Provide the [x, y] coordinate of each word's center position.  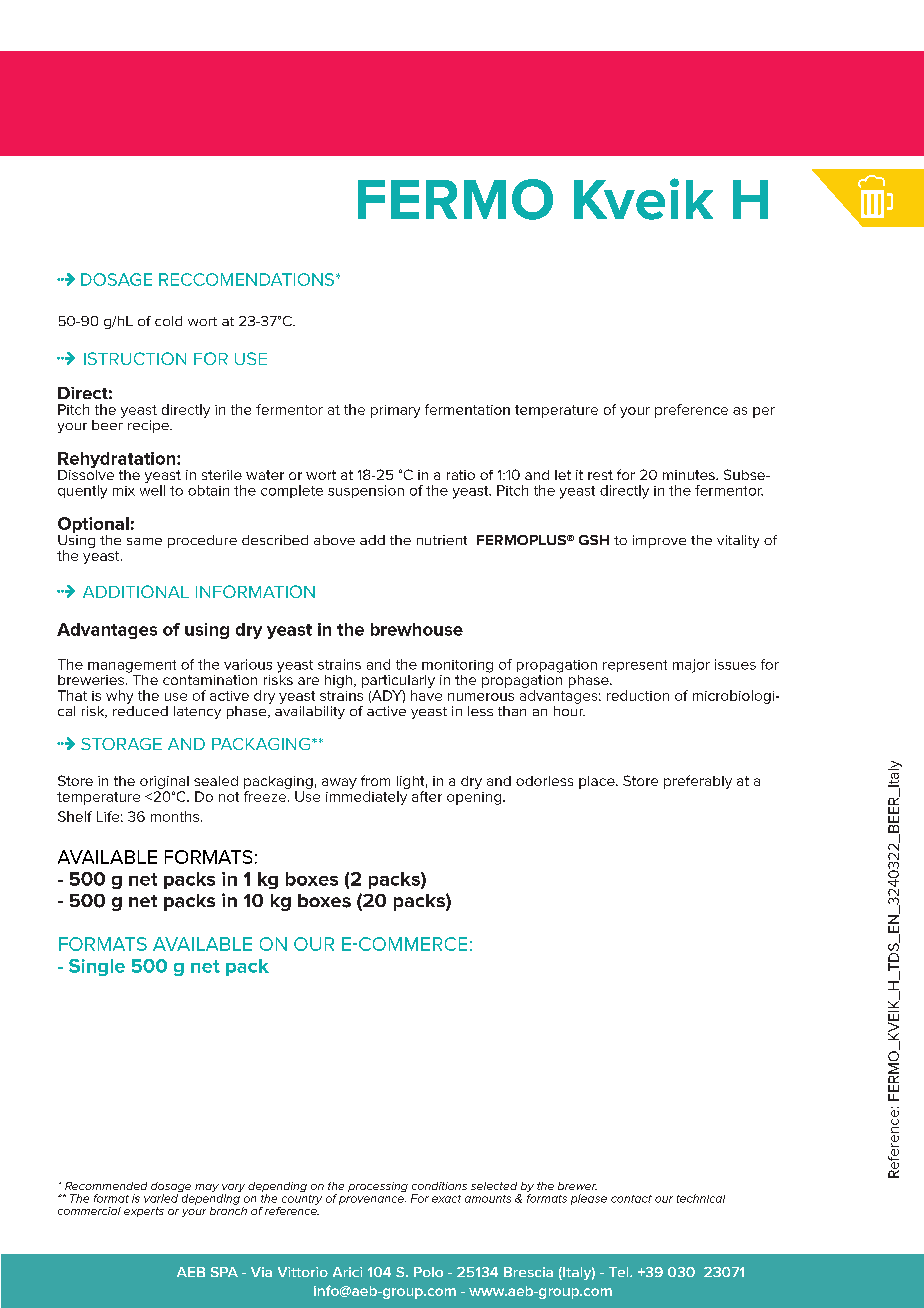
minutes [690, 475]
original [164, 784]
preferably [698, 782]
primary [395, 411]
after [427, 796]
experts [144, 1212]
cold [168, 321]
